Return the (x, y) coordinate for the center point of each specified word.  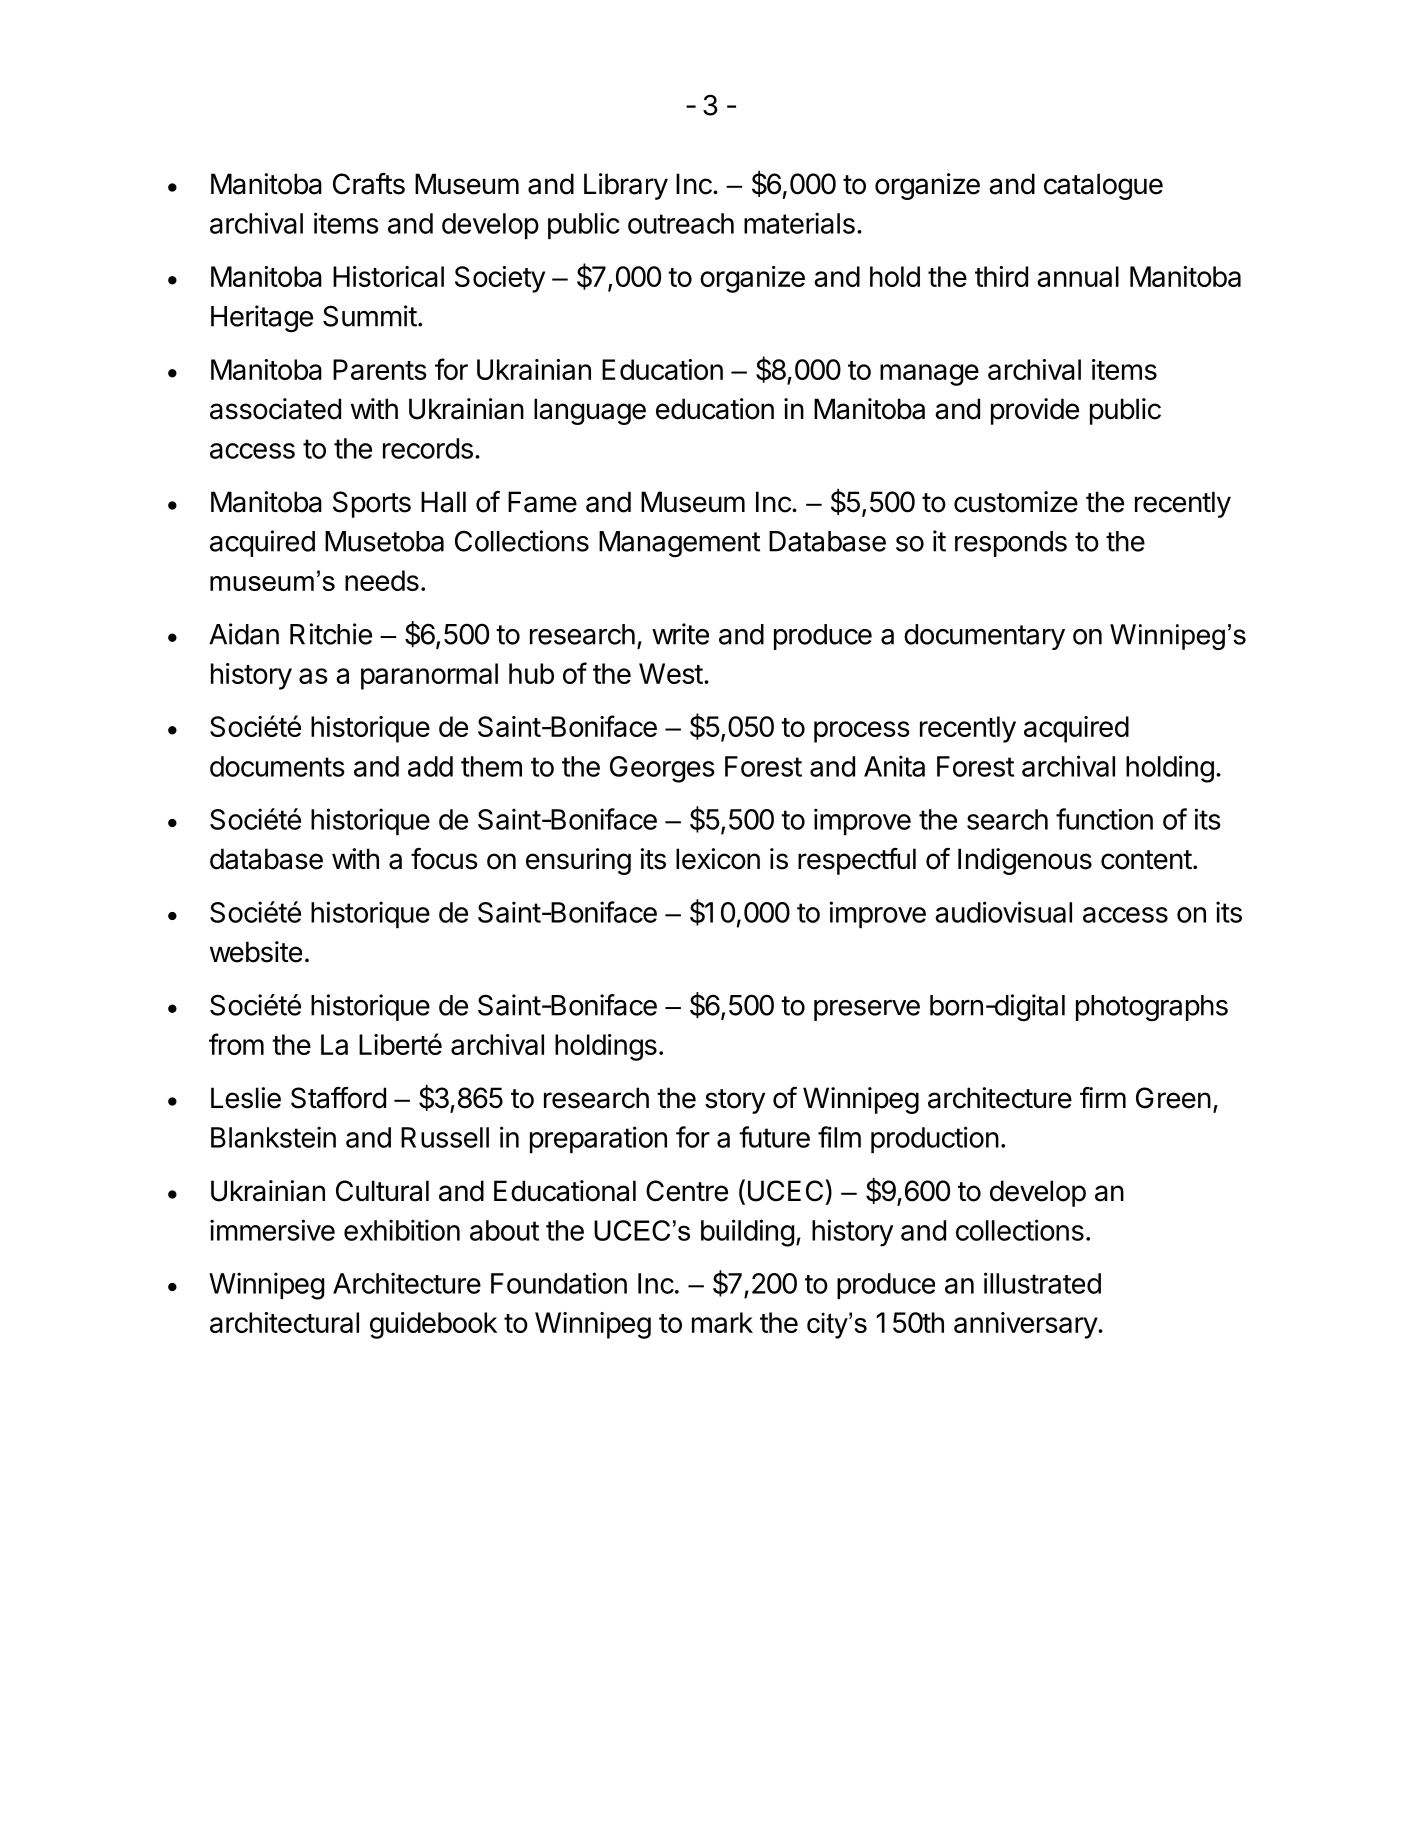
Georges (662, 769)
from (236, 1044)
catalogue (1103, 186)
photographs (1152, 1008)
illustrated (1042, 1283)
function (1104, 819)
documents (277, 766)
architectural (284, 1322)
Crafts (369, 184)
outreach (681, 223)
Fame (542, 502)
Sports (372, 504)
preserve (867, 1010)
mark (722, 1322)
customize (1016, 502)
